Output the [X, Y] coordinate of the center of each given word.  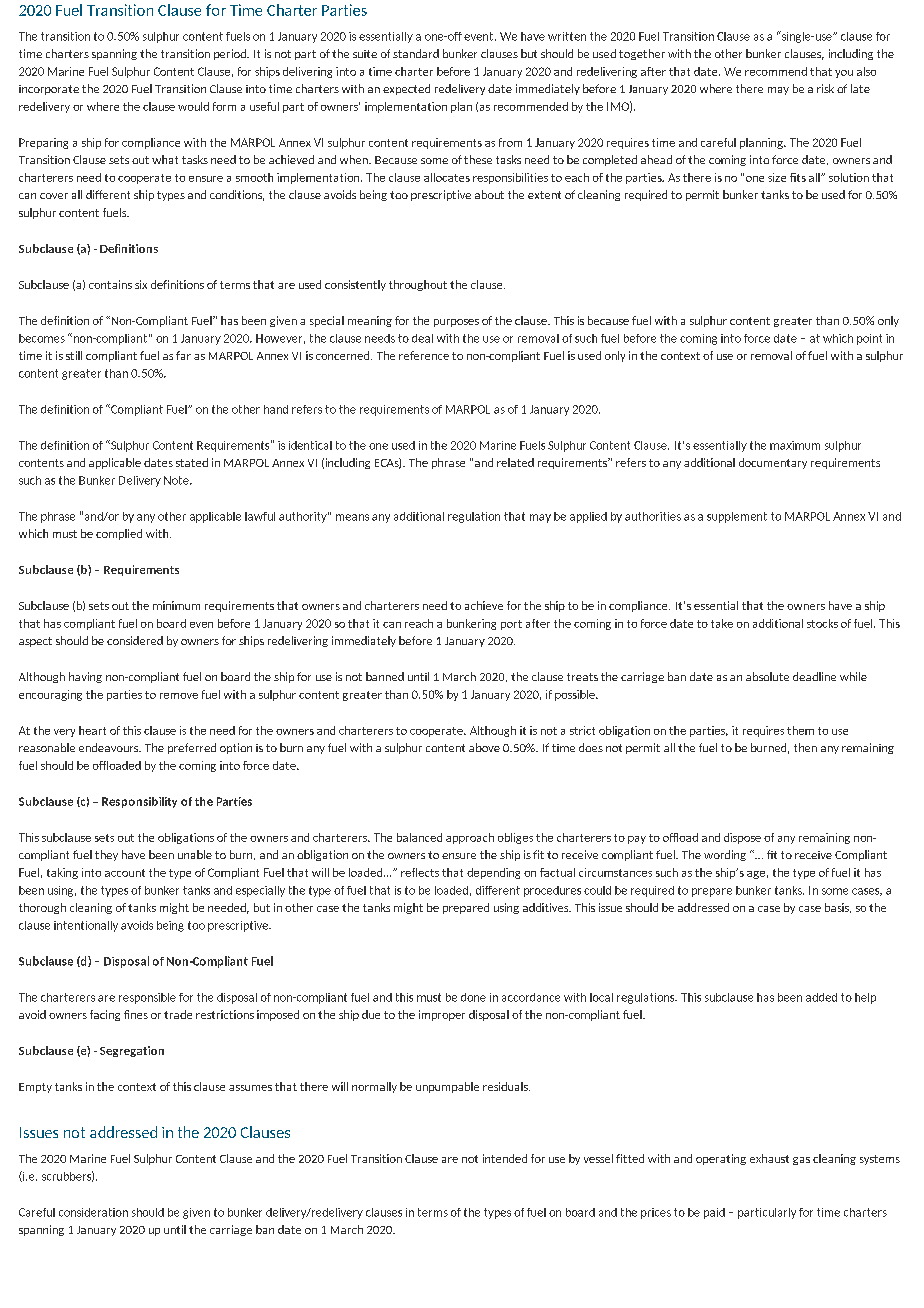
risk [825, 88]
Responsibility [139, 802]
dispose [742, 838]
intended [505, 1158]
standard [416, 53]
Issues [39, 1132]
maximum [795, 445]
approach [470, 838]
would [193, 106]
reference [424, 355]
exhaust [769, 1158]
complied [119, 534]
